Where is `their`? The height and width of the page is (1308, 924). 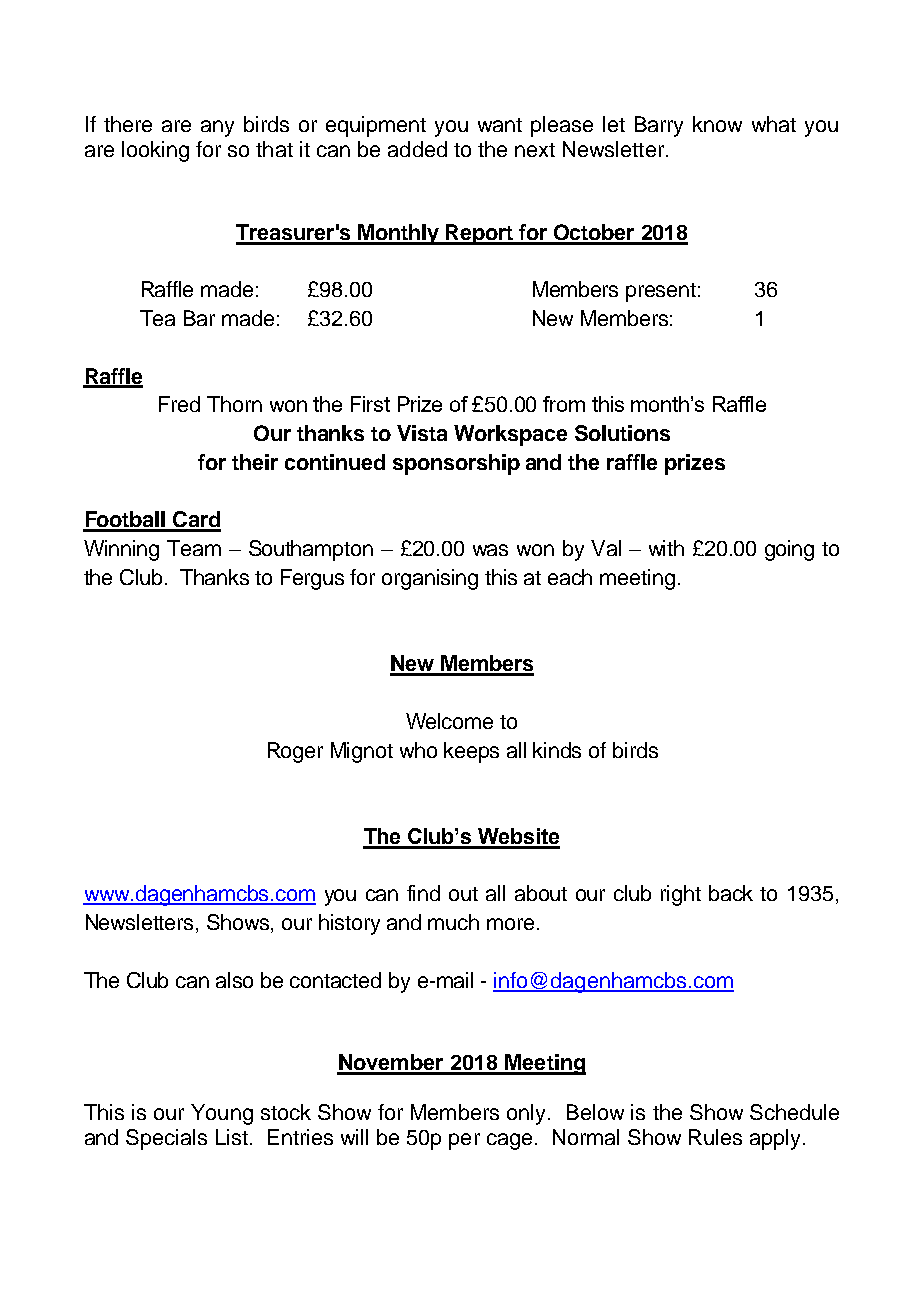
their is located at coordinates (255, 462).
